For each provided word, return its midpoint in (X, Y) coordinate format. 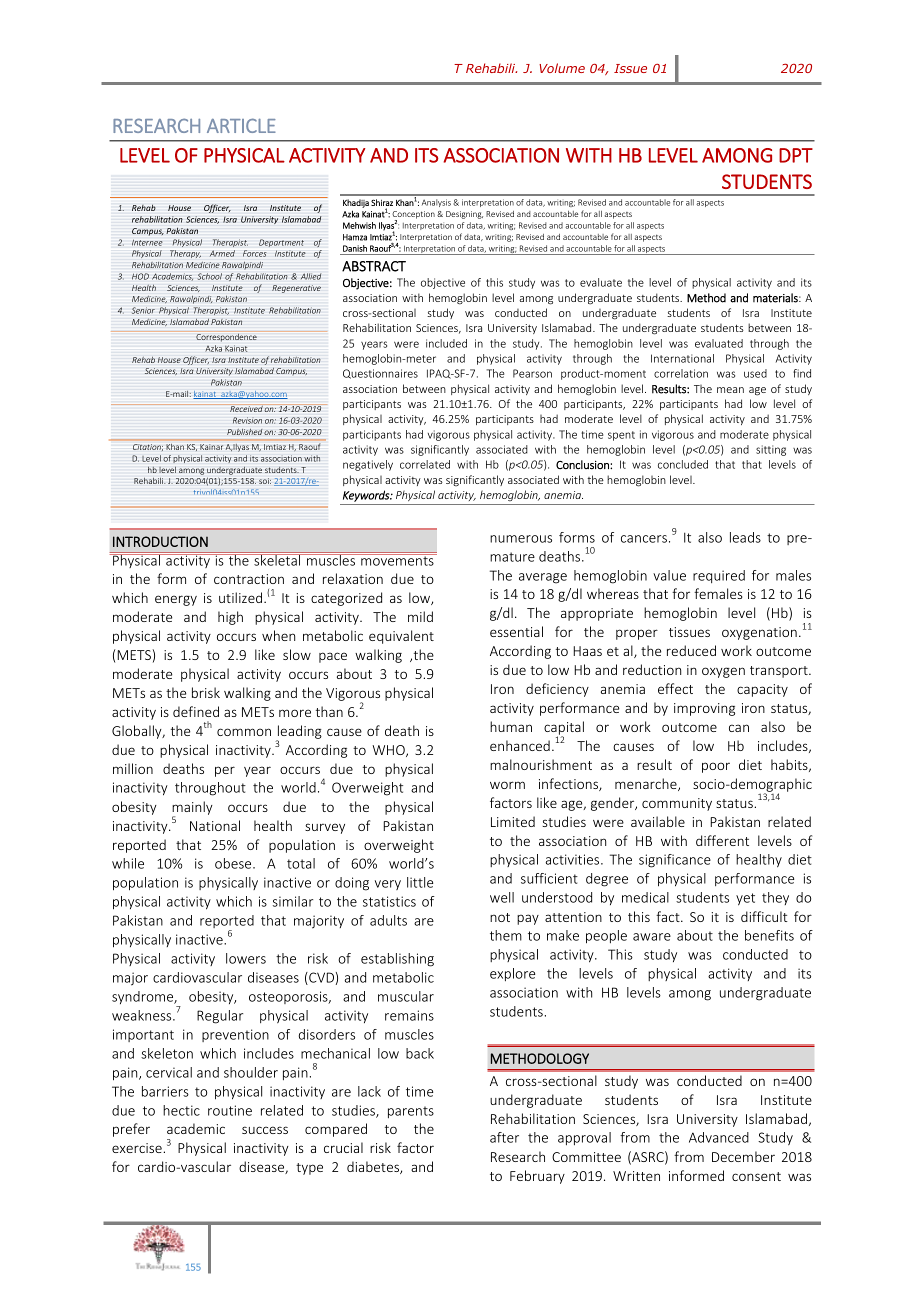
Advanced (719, 1137)
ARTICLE (241, 125)
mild (420, 616)
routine (230, 1110)
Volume (562, 68)
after (504, 1137)
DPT (796, 155)
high (230, 618)
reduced (691, 650)
